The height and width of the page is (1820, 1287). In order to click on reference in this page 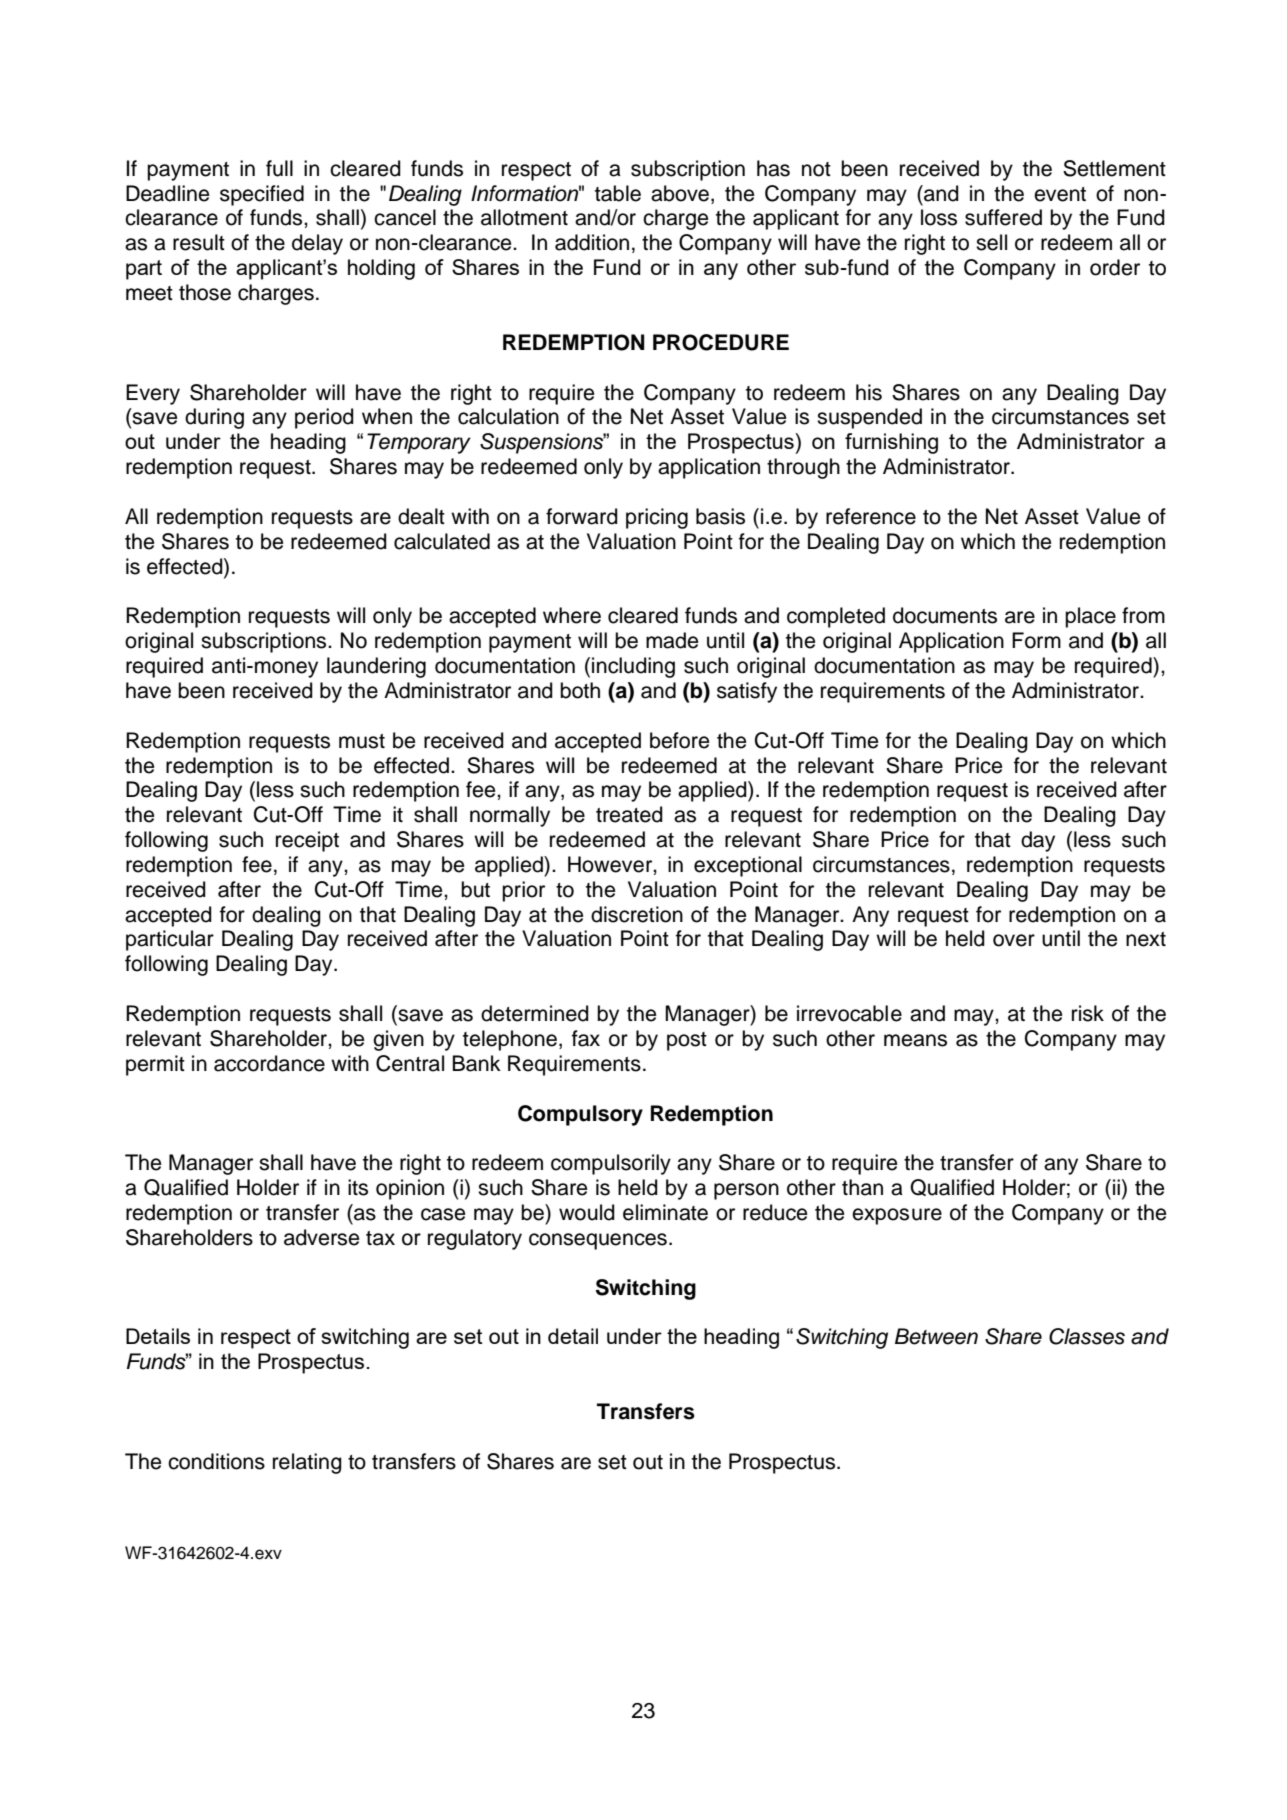, I will do `click(871, 516)`.
